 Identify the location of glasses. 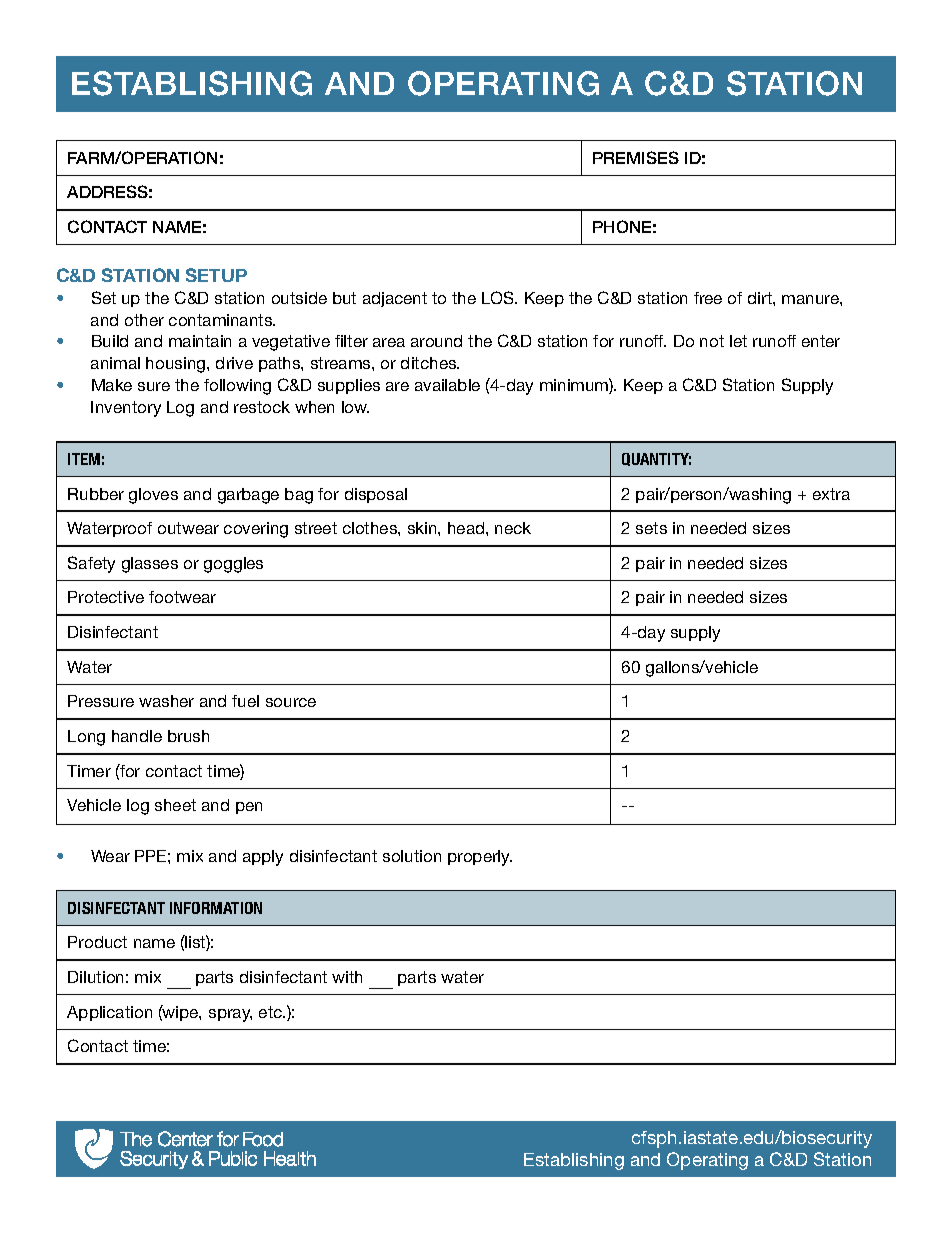
(150, 565).
